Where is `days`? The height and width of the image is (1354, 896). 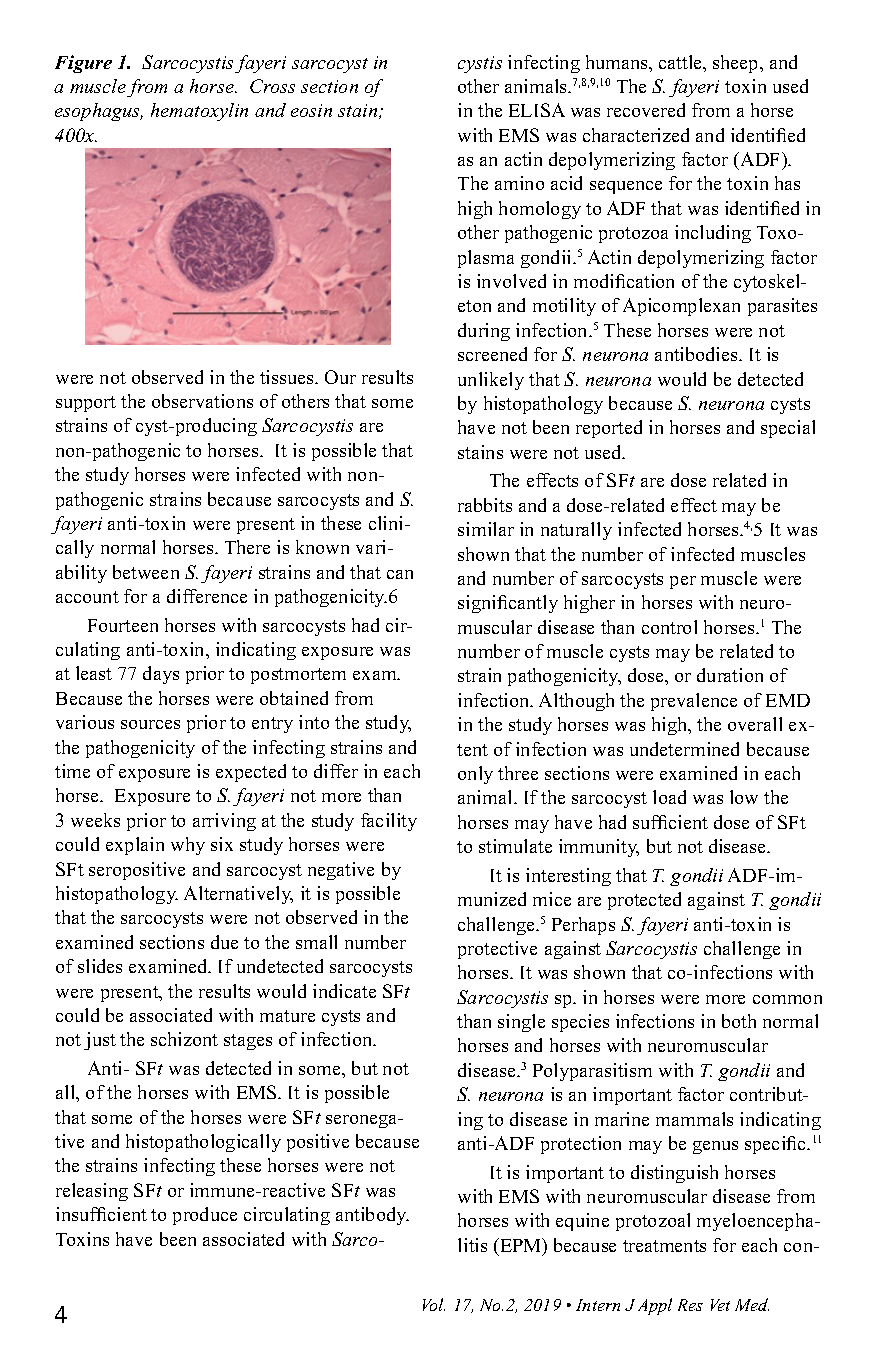
days is located at coordinates (161, 675).
